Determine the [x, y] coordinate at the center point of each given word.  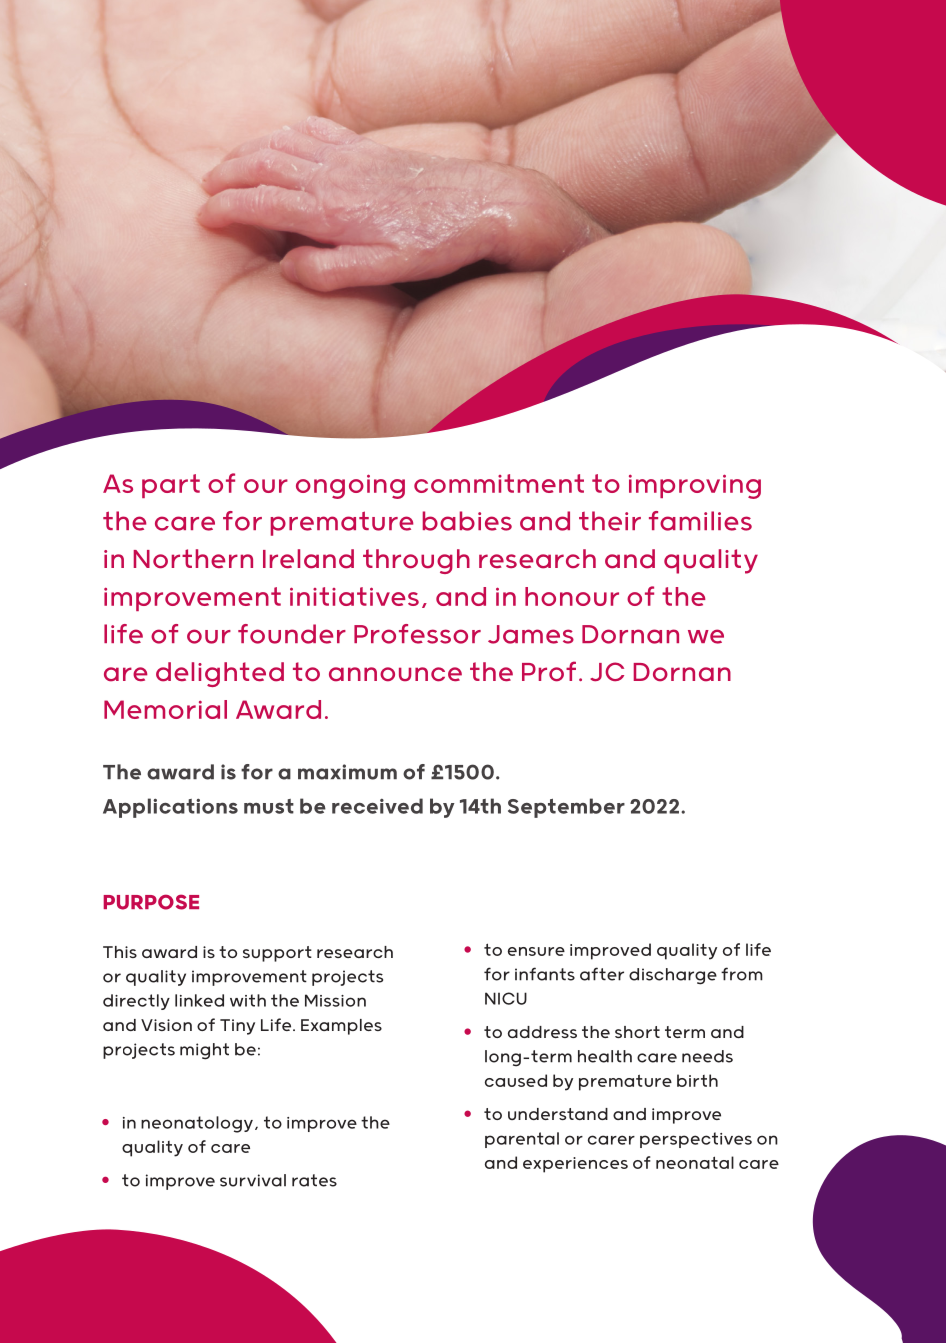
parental [522, 1140]
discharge [673, 976]
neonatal [695, 1162]
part [171, 486]
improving [695, 486]
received [377, 806]
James [531, 634]
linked [199, 1000]
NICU [506, 998]
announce [395, 674]
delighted [220, 674]
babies [467, 521]
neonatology [197, 1124]
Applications [170, 808]
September [566, 808]
